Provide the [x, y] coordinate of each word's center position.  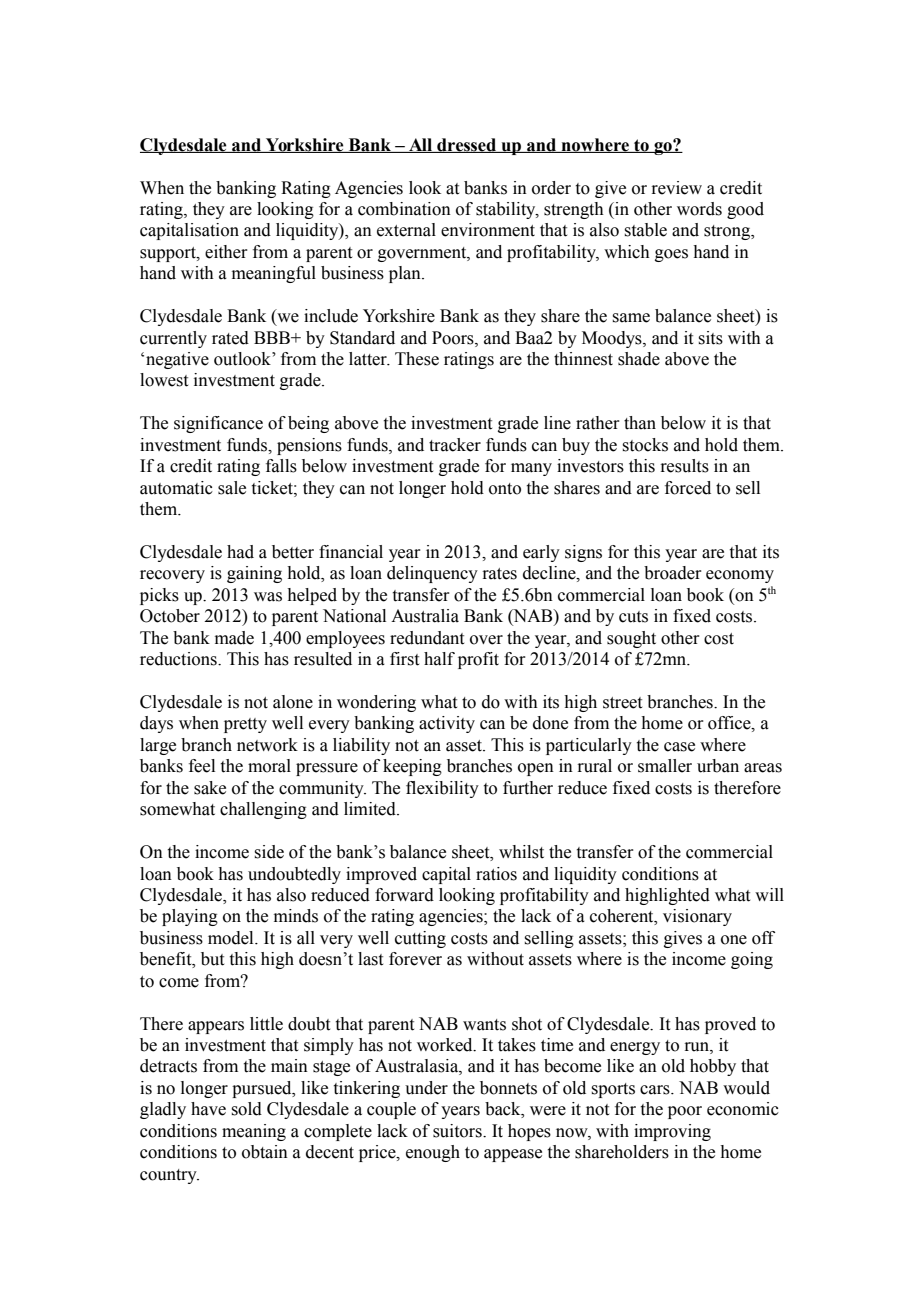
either [226, 252]
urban [718, 766]
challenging [263, 810]
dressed [467, 145]
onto [505, 489]
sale [232, 488]
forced [688, 488]
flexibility [442, 789]
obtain [265, 1152]
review [676, 188]
